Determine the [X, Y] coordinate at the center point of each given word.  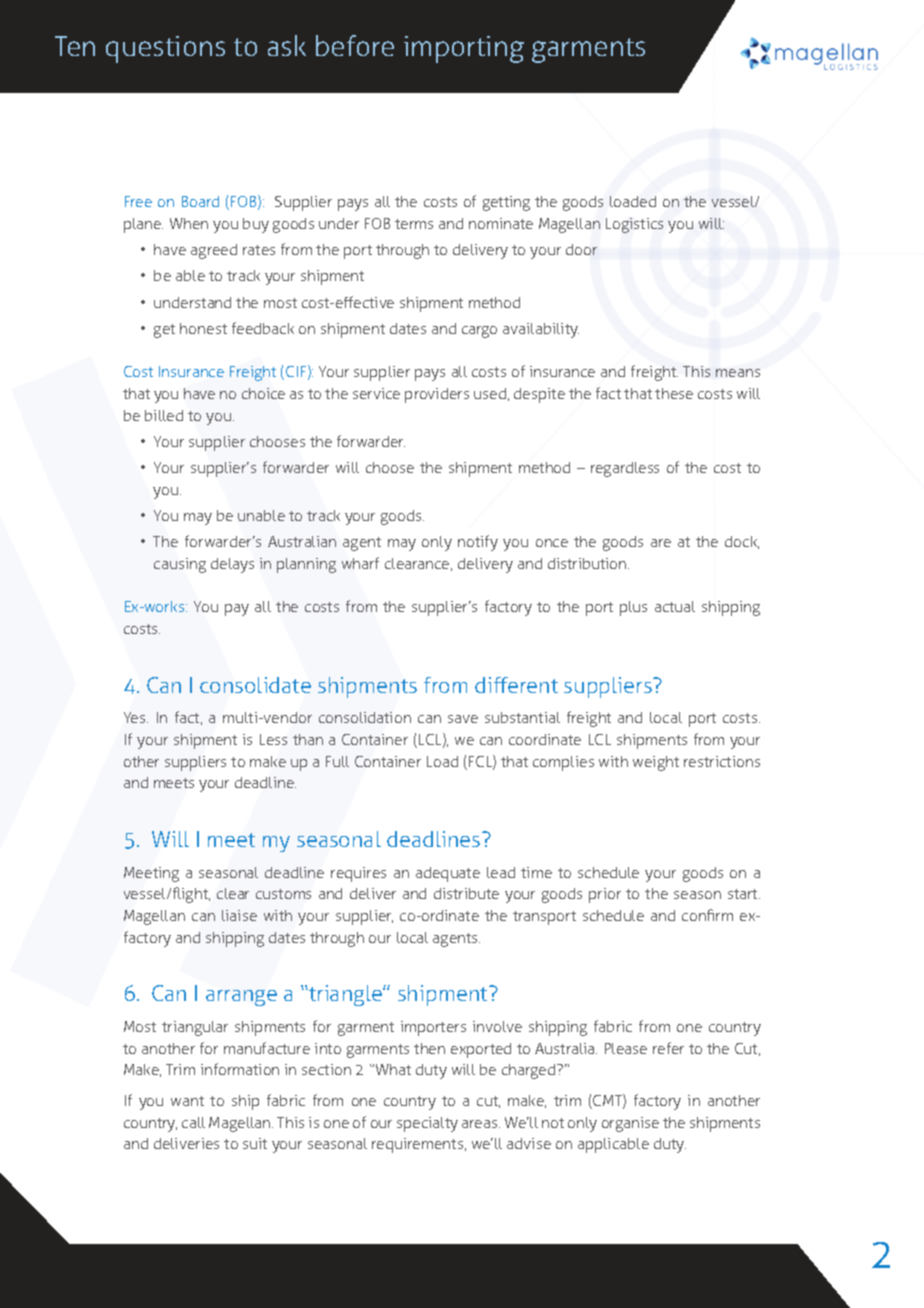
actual [675, 606]
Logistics [634, 225]
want [187, 1101]
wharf [360, 563]
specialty [427, 1124]
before [355, 45]
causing [180, 565]
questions [165, 49]
